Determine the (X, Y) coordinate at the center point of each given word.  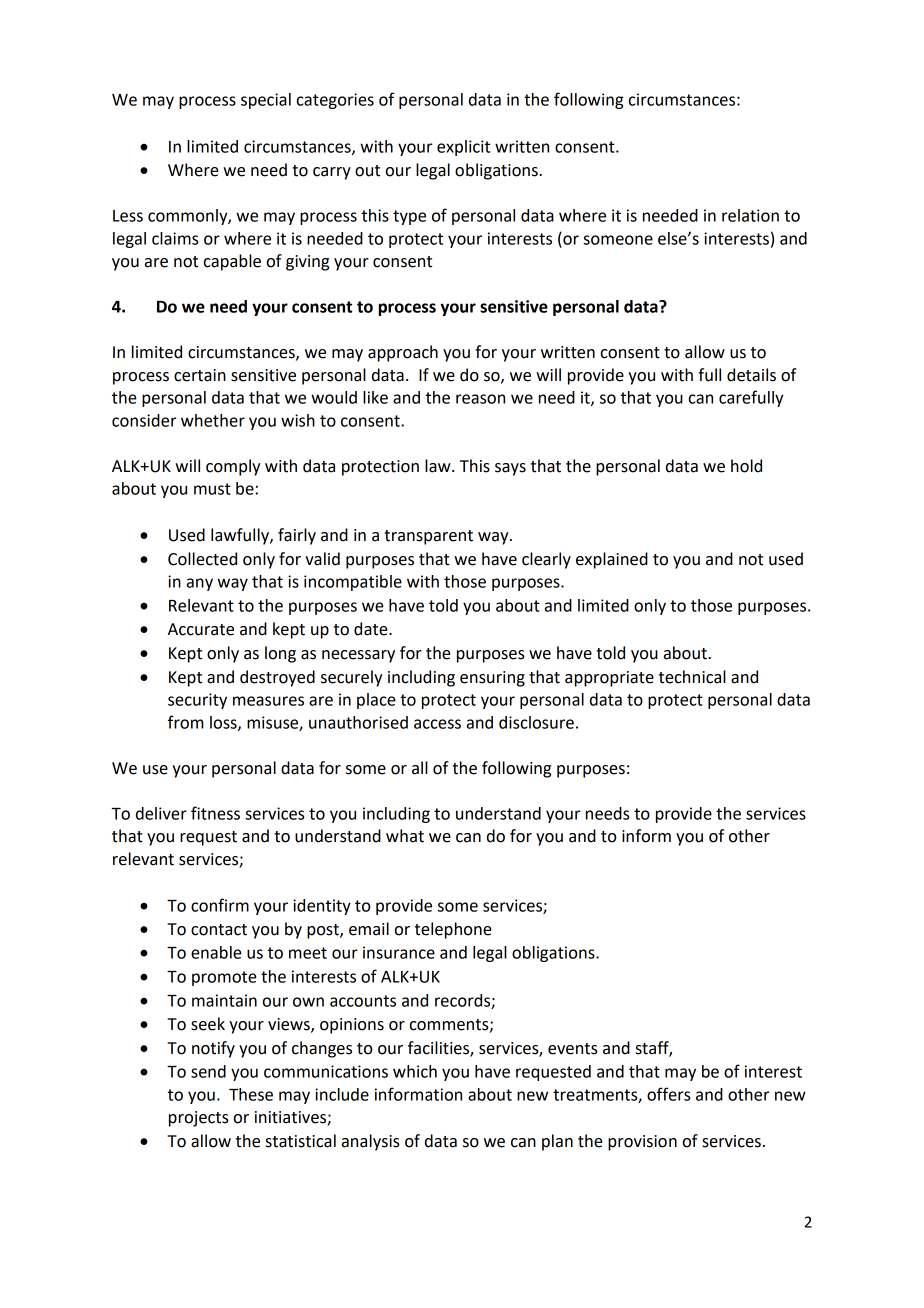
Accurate (201, 629)
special (266, 101)
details (751, 375)
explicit (463, 148)
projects (199, 1119)
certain (200, 375)
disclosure (536, 722)
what (405, 836)
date (372, 629)
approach (403, 353)
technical (692, 677)
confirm (220, 905)
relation (750, 215)
